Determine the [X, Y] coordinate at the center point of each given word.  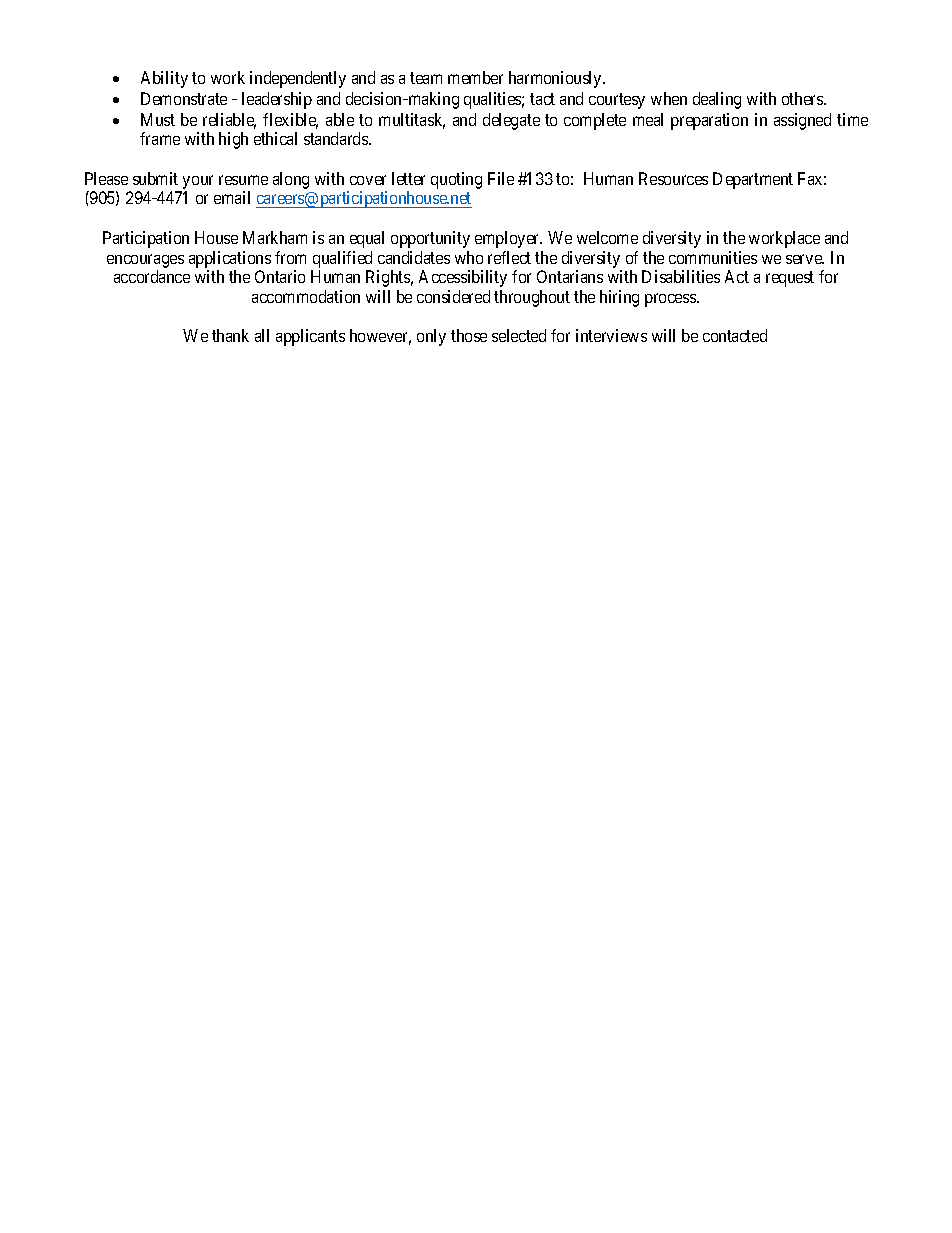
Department [753, 180]
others [803, 98]
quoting [456, 180]
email [232, 197]
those [469, 335]
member [475, 77]
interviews [611, 335]
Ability [164, 79]
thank [230, 335]
